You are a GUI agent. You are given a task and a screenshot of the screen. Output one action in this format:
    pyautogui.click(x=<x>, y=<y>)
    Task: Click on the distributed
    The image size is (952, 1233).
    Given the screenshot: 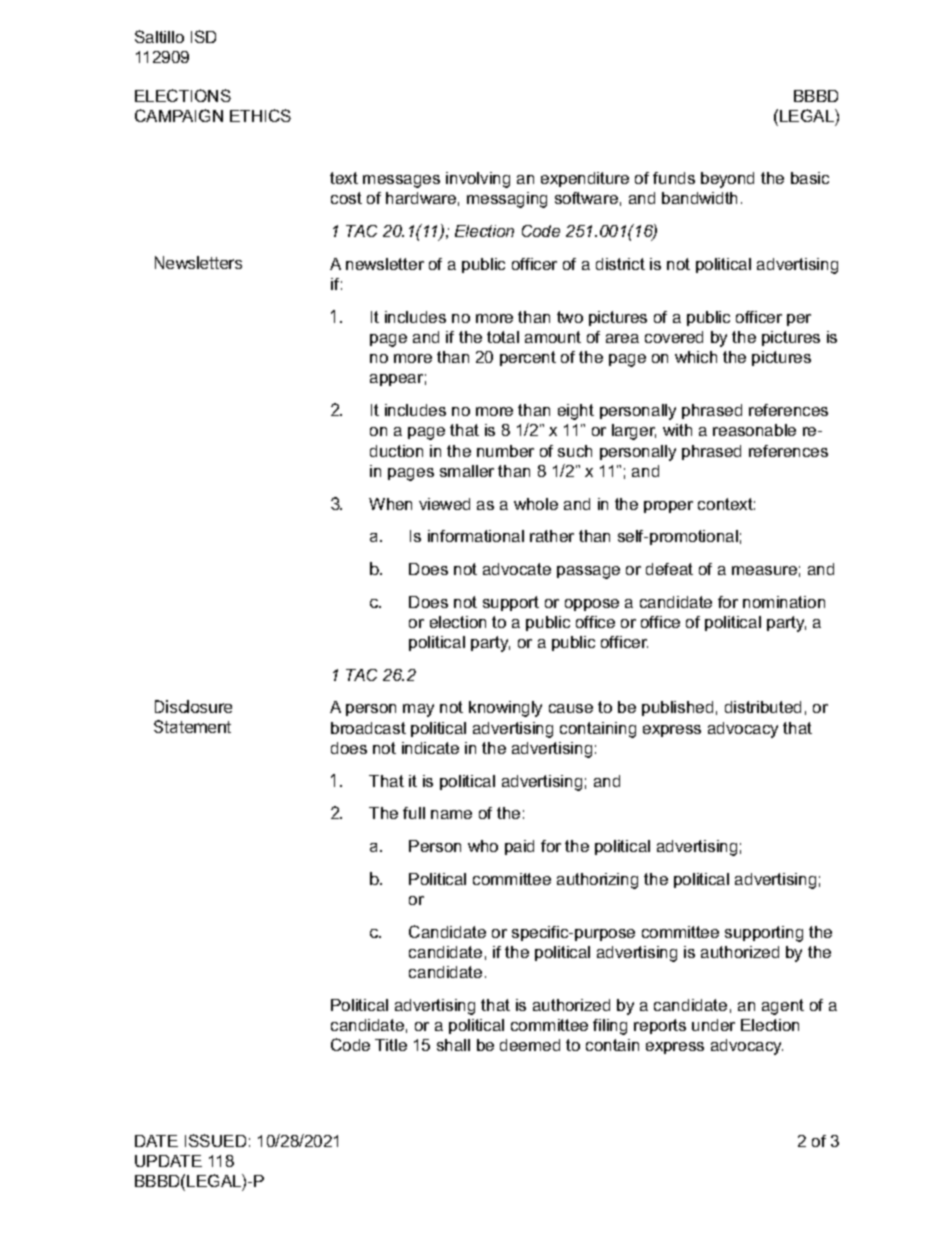 What is the action you would take?
    pyautogui.click(x=763, y=707)
